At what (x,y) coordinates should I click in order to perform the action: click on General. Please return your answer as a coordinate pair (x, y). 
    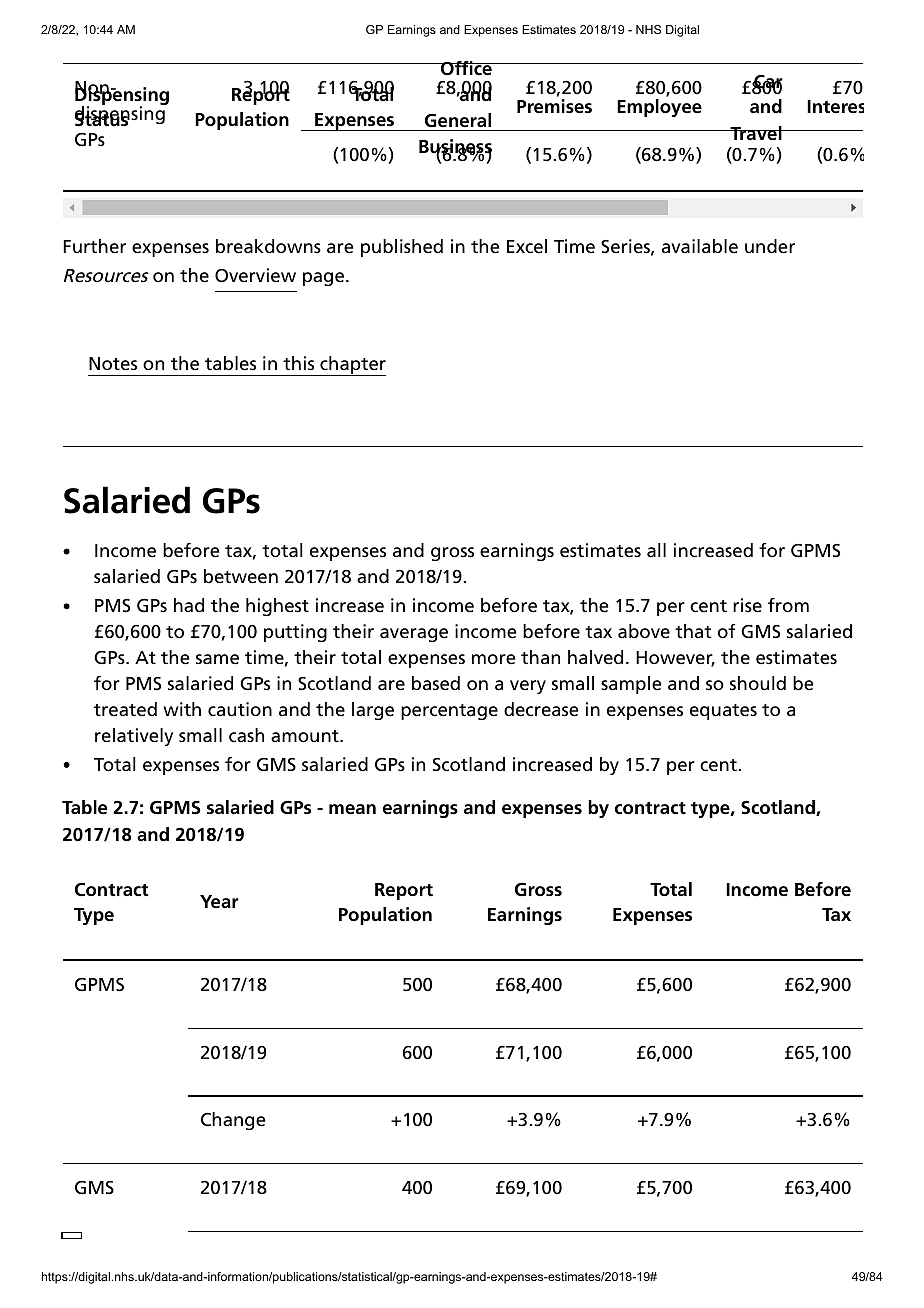
    Looking at the image, I should click on (458, 120).
